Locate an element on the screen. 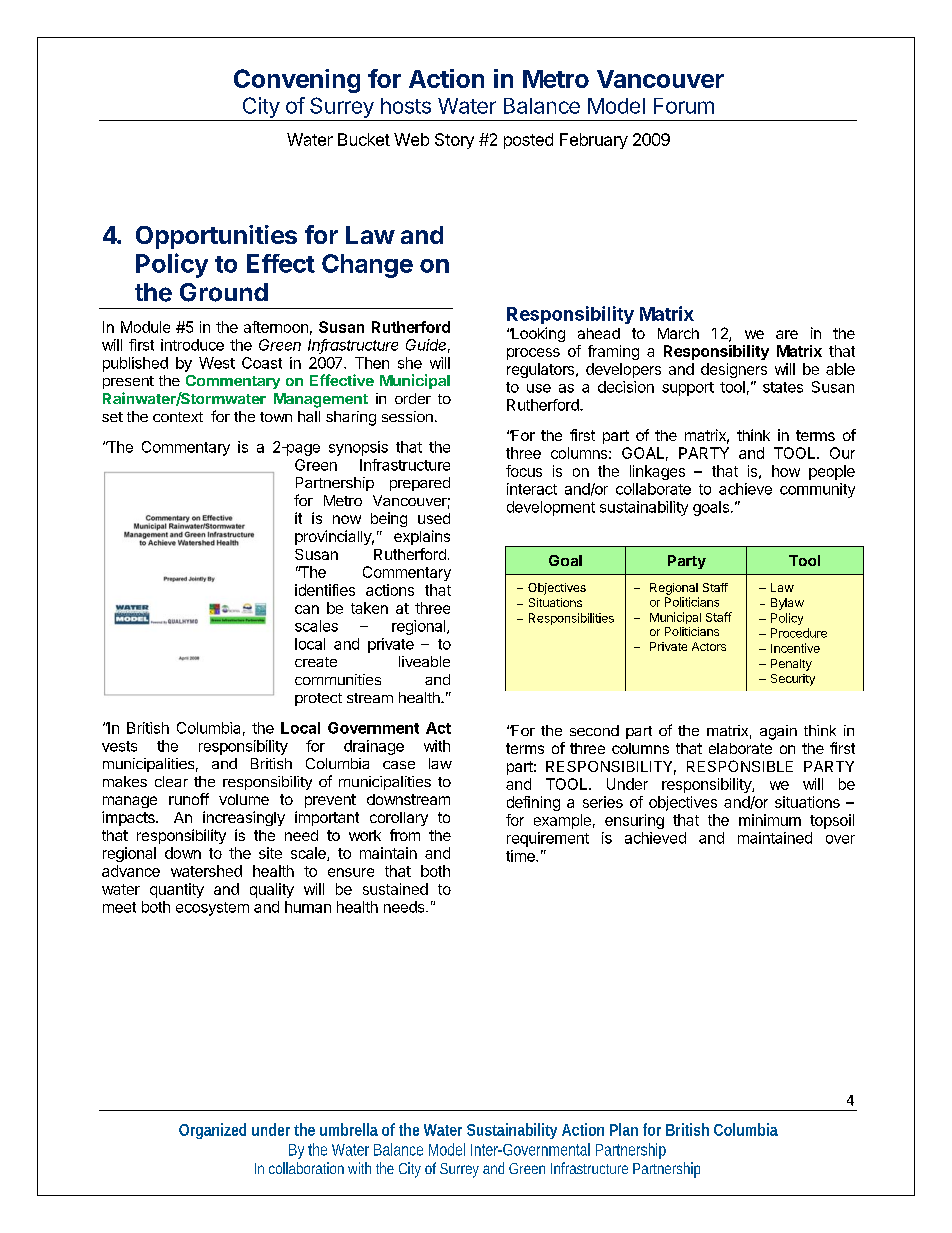 The image size is (952, 1233). Story is located at coordinates (454, 141).
